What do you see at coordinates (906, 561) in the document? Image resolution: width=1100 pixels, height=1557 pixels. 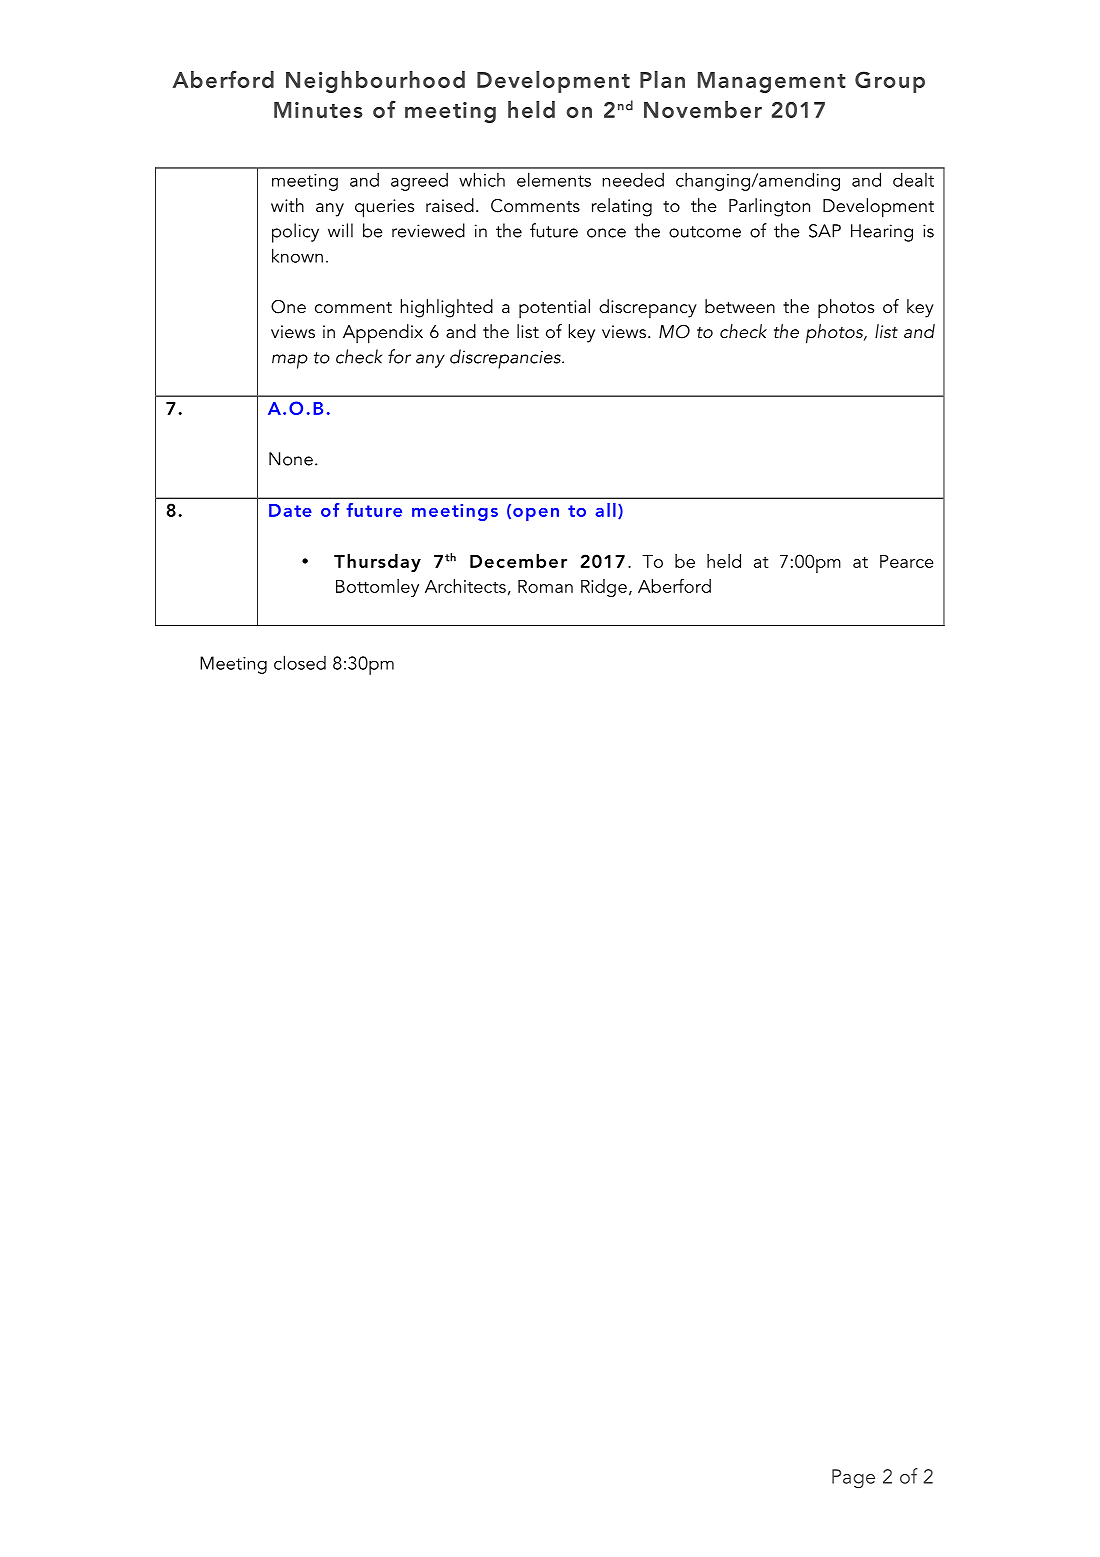 I see `Pearce` at bounding box center [906, 561].
